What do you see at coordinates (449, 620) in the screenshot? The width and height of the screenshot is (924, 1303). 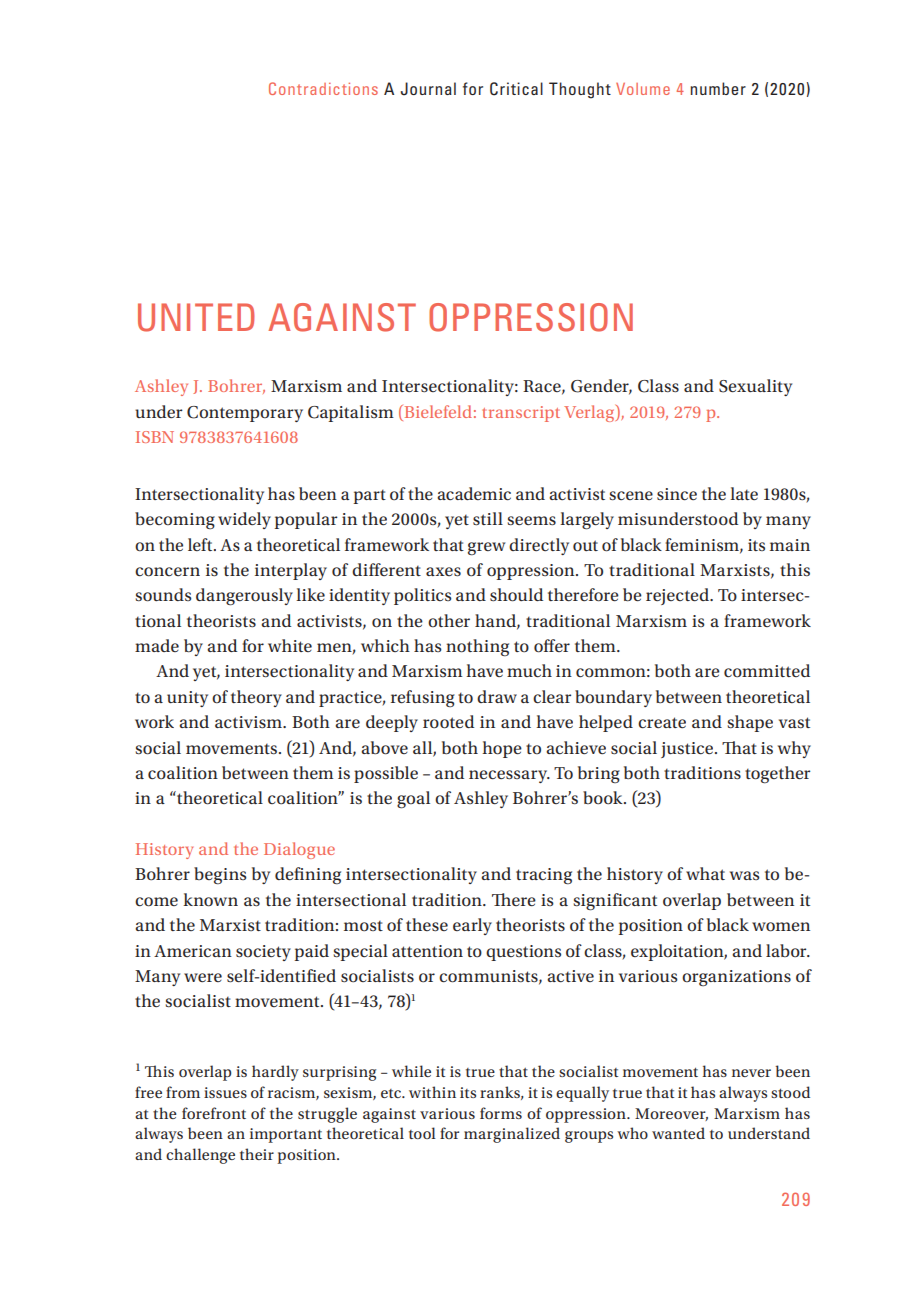 I see `other` at bounding box center [449, 620].
